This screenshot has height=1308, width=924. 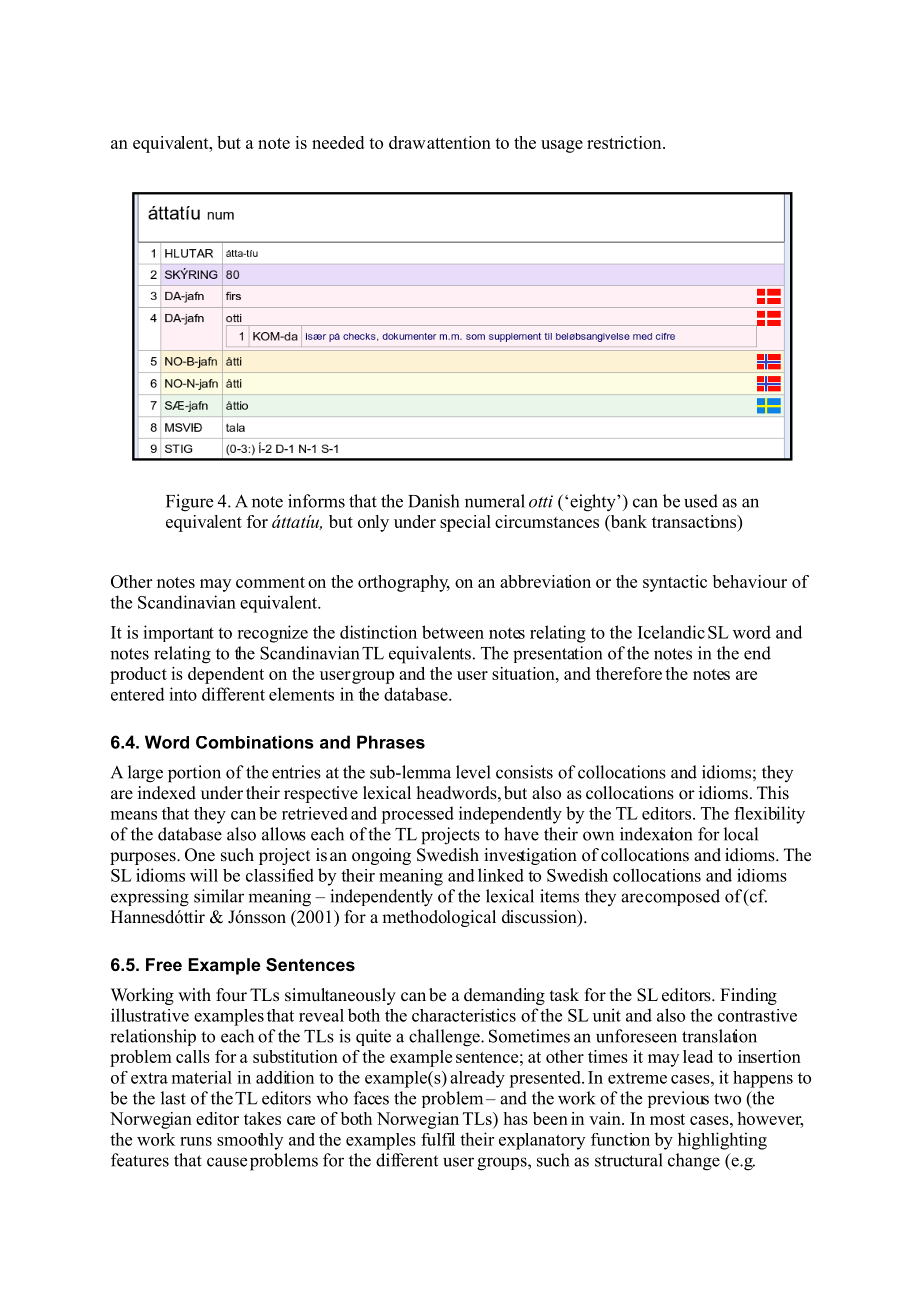 What do you see at coordinates (459, 142) in the screenshot?
I see `attention` at bounding box center [459, 142].
